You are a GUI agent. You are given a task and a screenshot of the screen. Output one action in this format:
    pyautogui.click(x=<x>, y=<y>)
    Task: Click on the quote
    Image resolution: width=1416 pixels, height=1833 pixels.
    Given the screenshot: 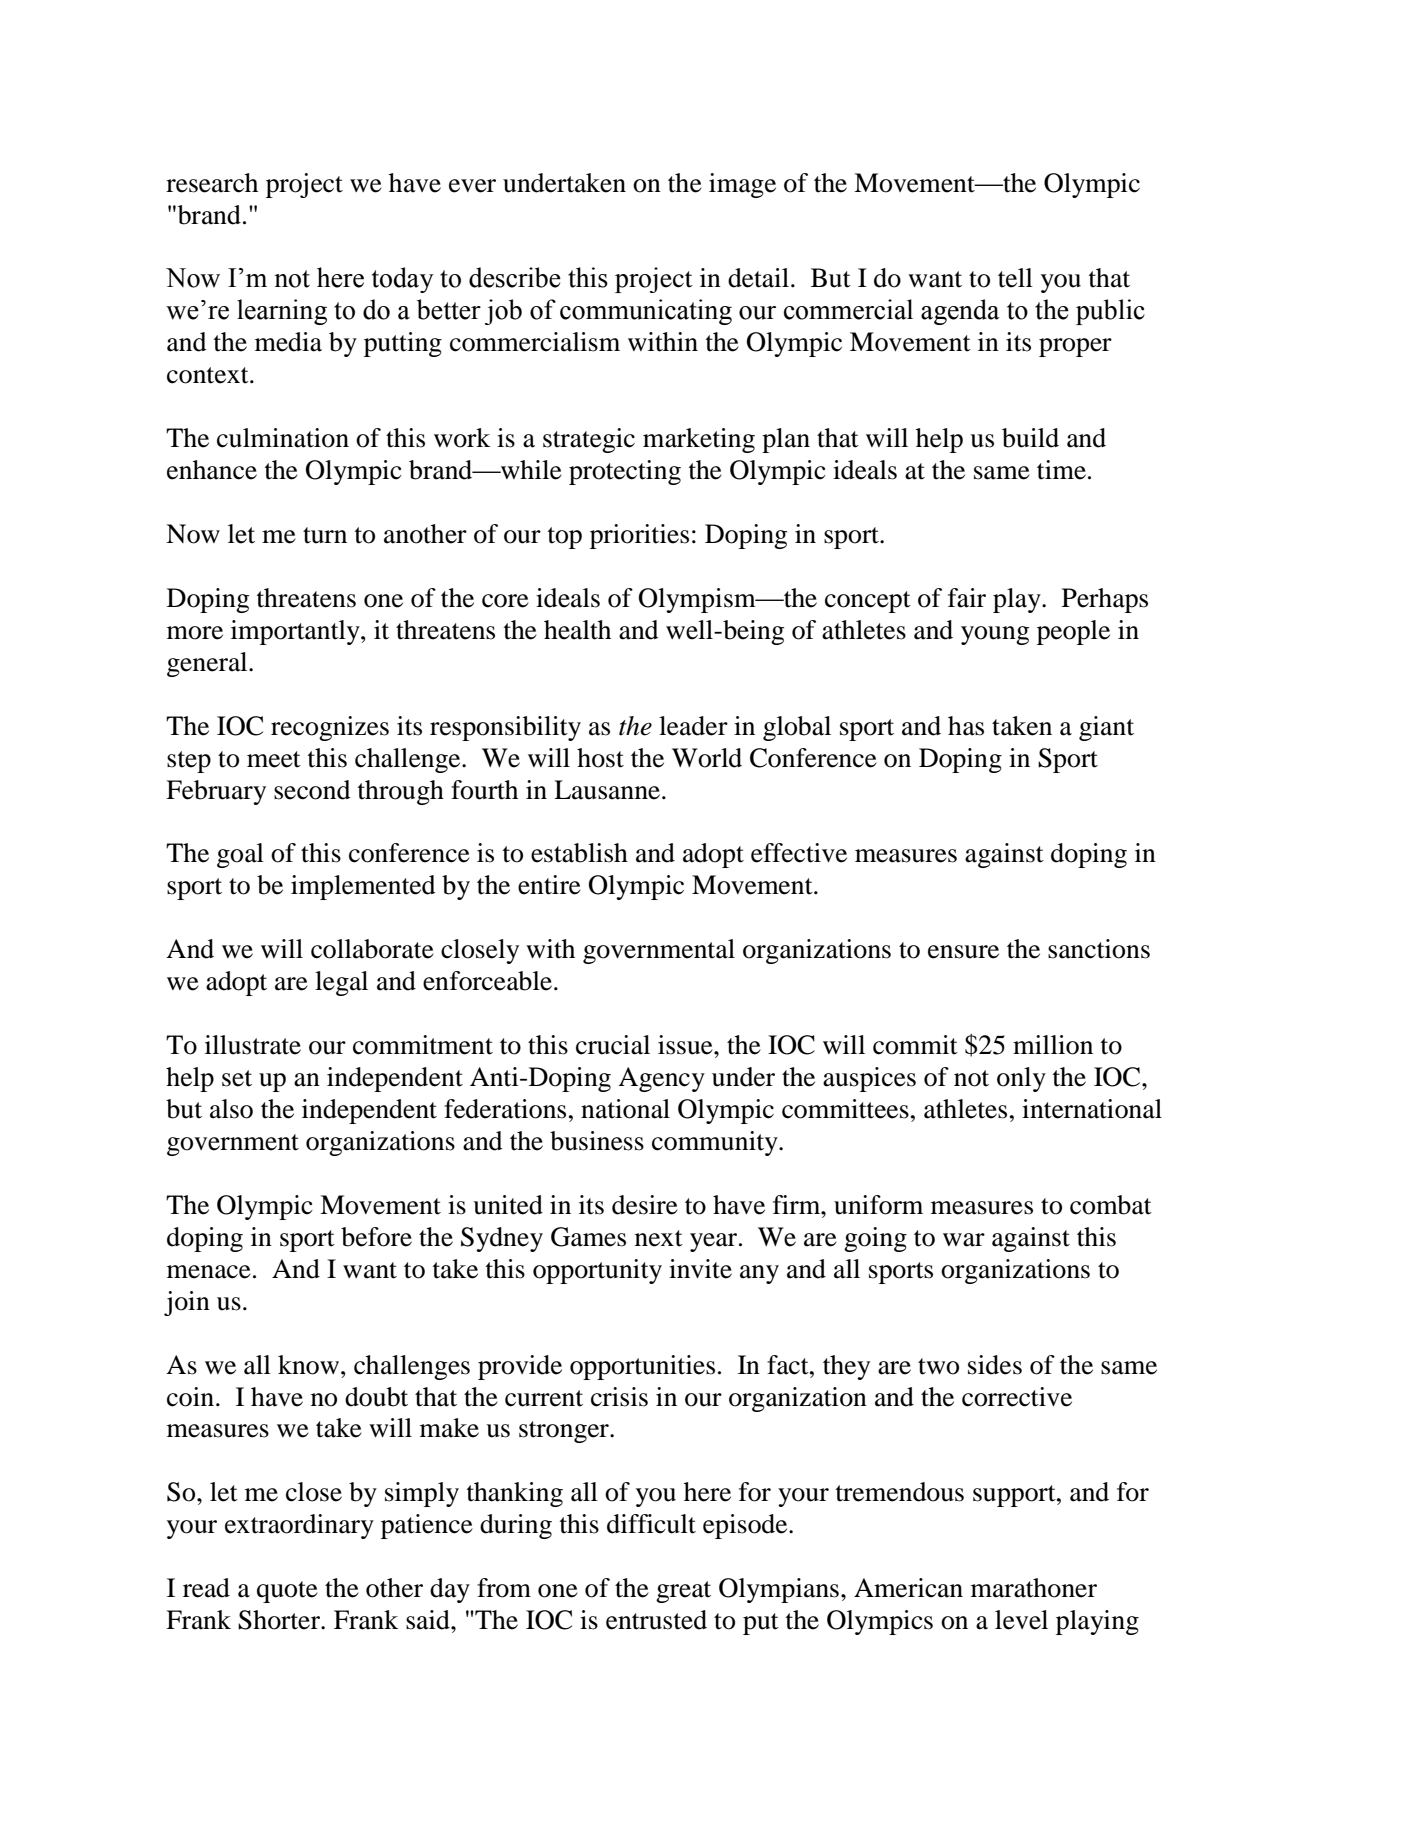 What is the action you would take?
    pyautogui.click(x=287, y=1592)
